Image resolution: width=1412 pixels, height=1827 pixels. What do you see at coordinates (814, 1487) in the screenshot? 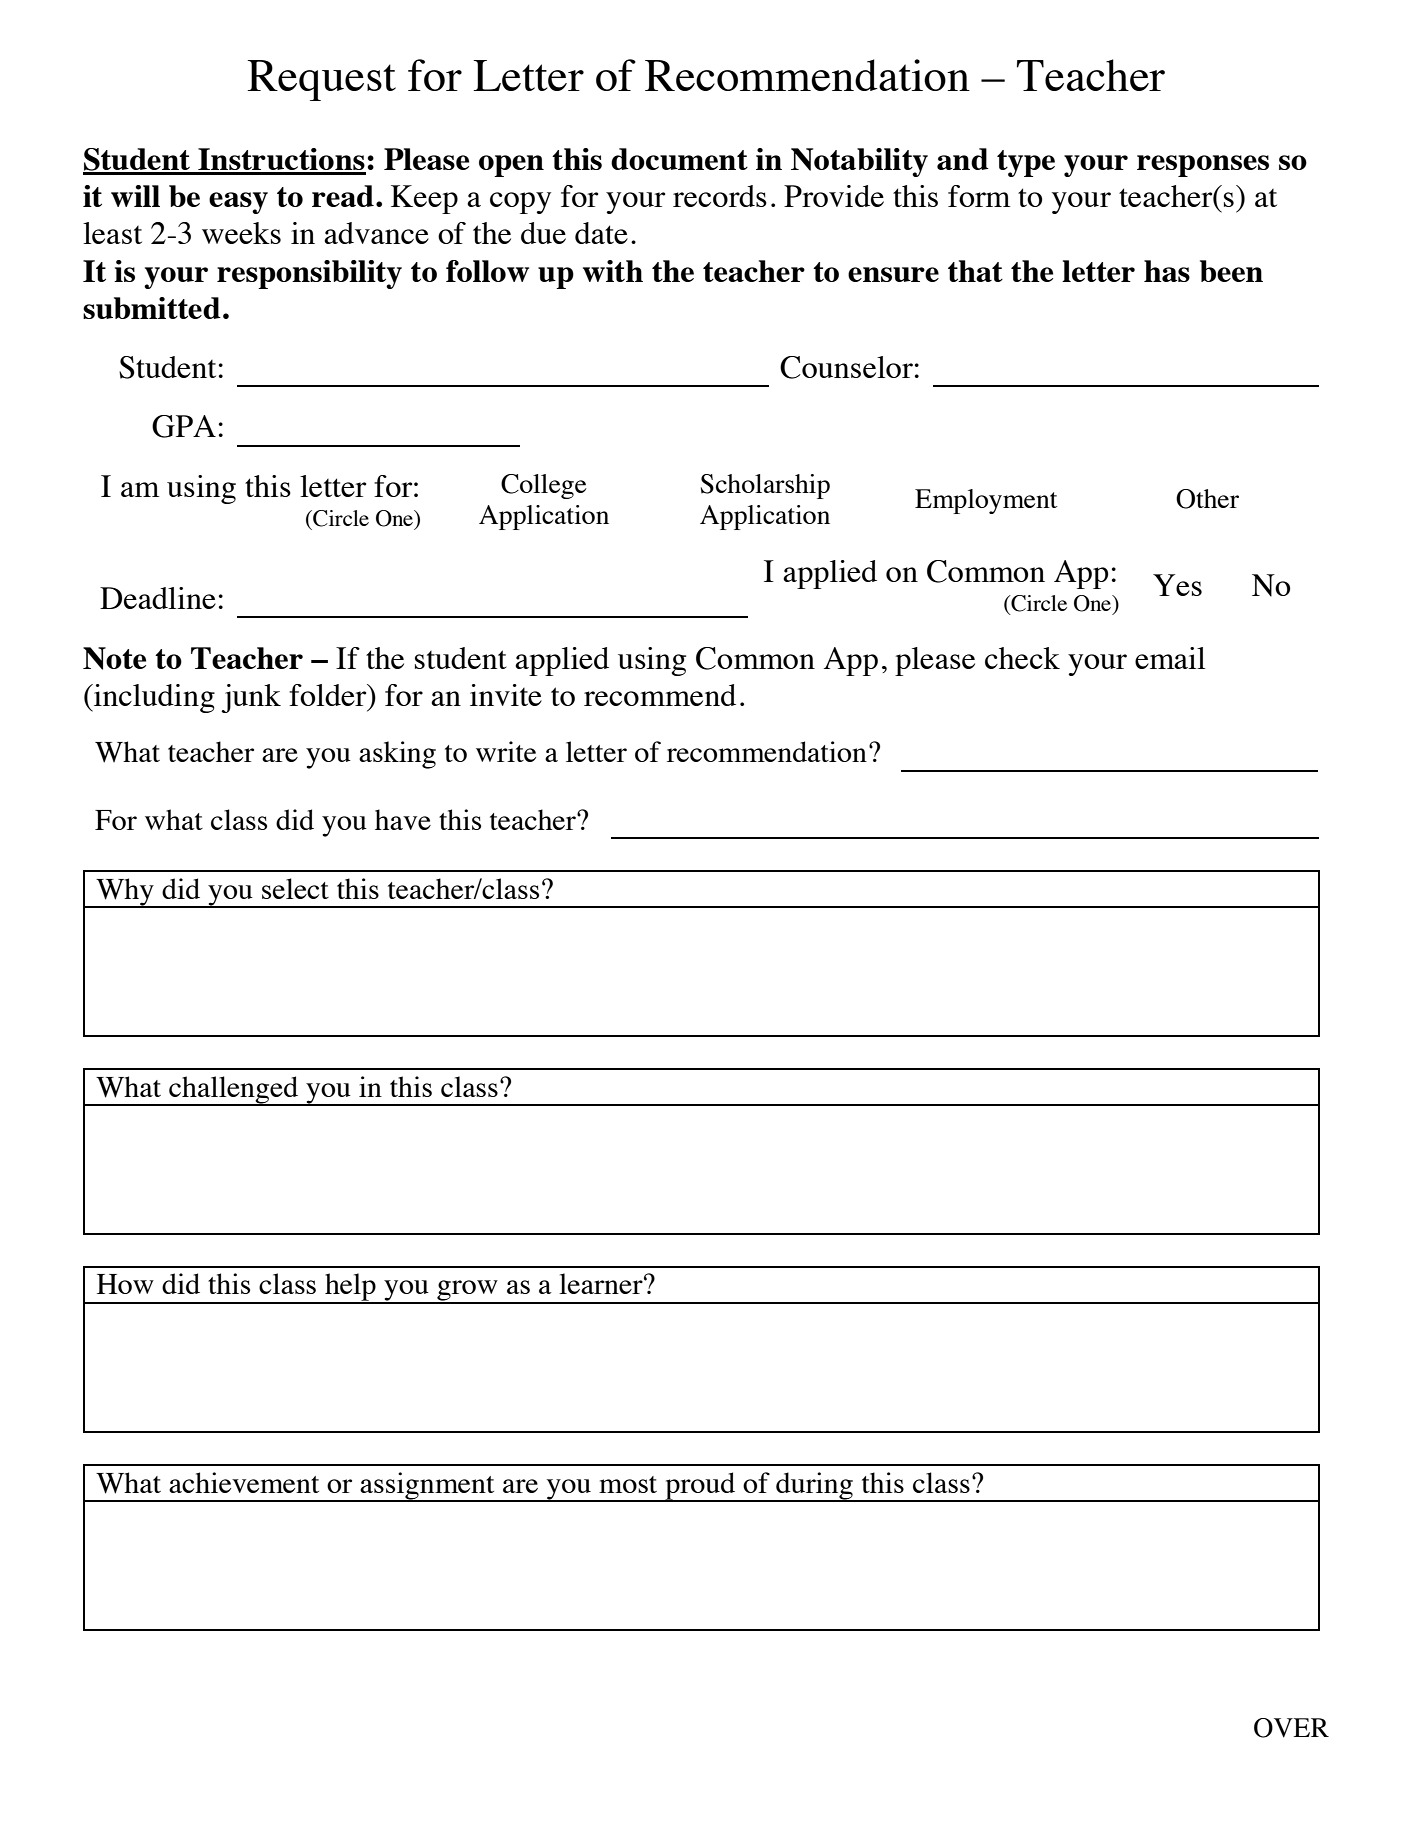
I see `during` at bounding box center [814, 1487].
